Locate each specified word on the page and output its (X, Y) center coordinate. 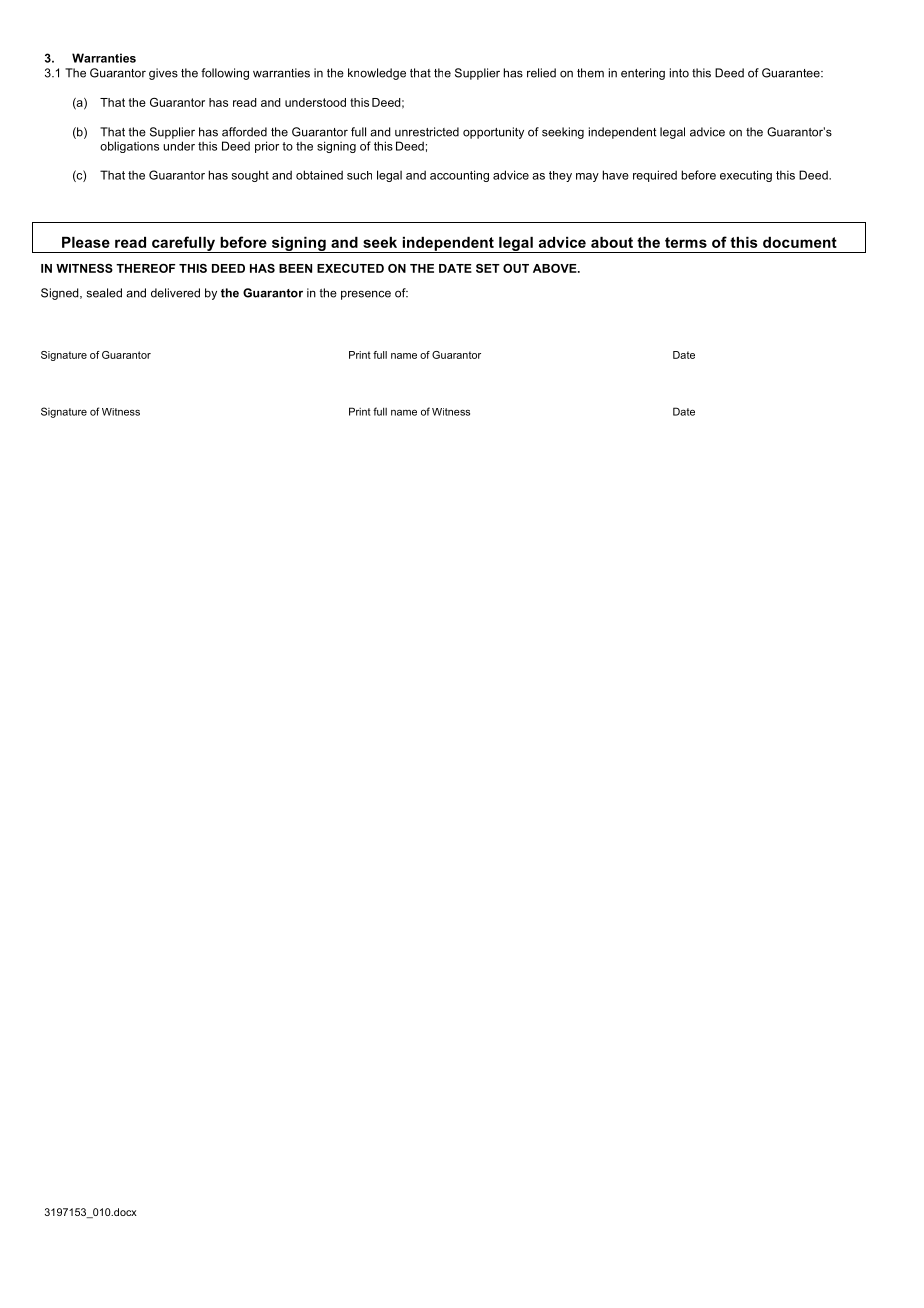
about (612, 242)
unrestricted (427, 132)
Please (86, 242)
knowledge (377, 74)
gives (163, 74)
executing (746, 176)
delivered (175, 293)
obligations (129, 147)
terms (686, 242)
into (679, 73)
